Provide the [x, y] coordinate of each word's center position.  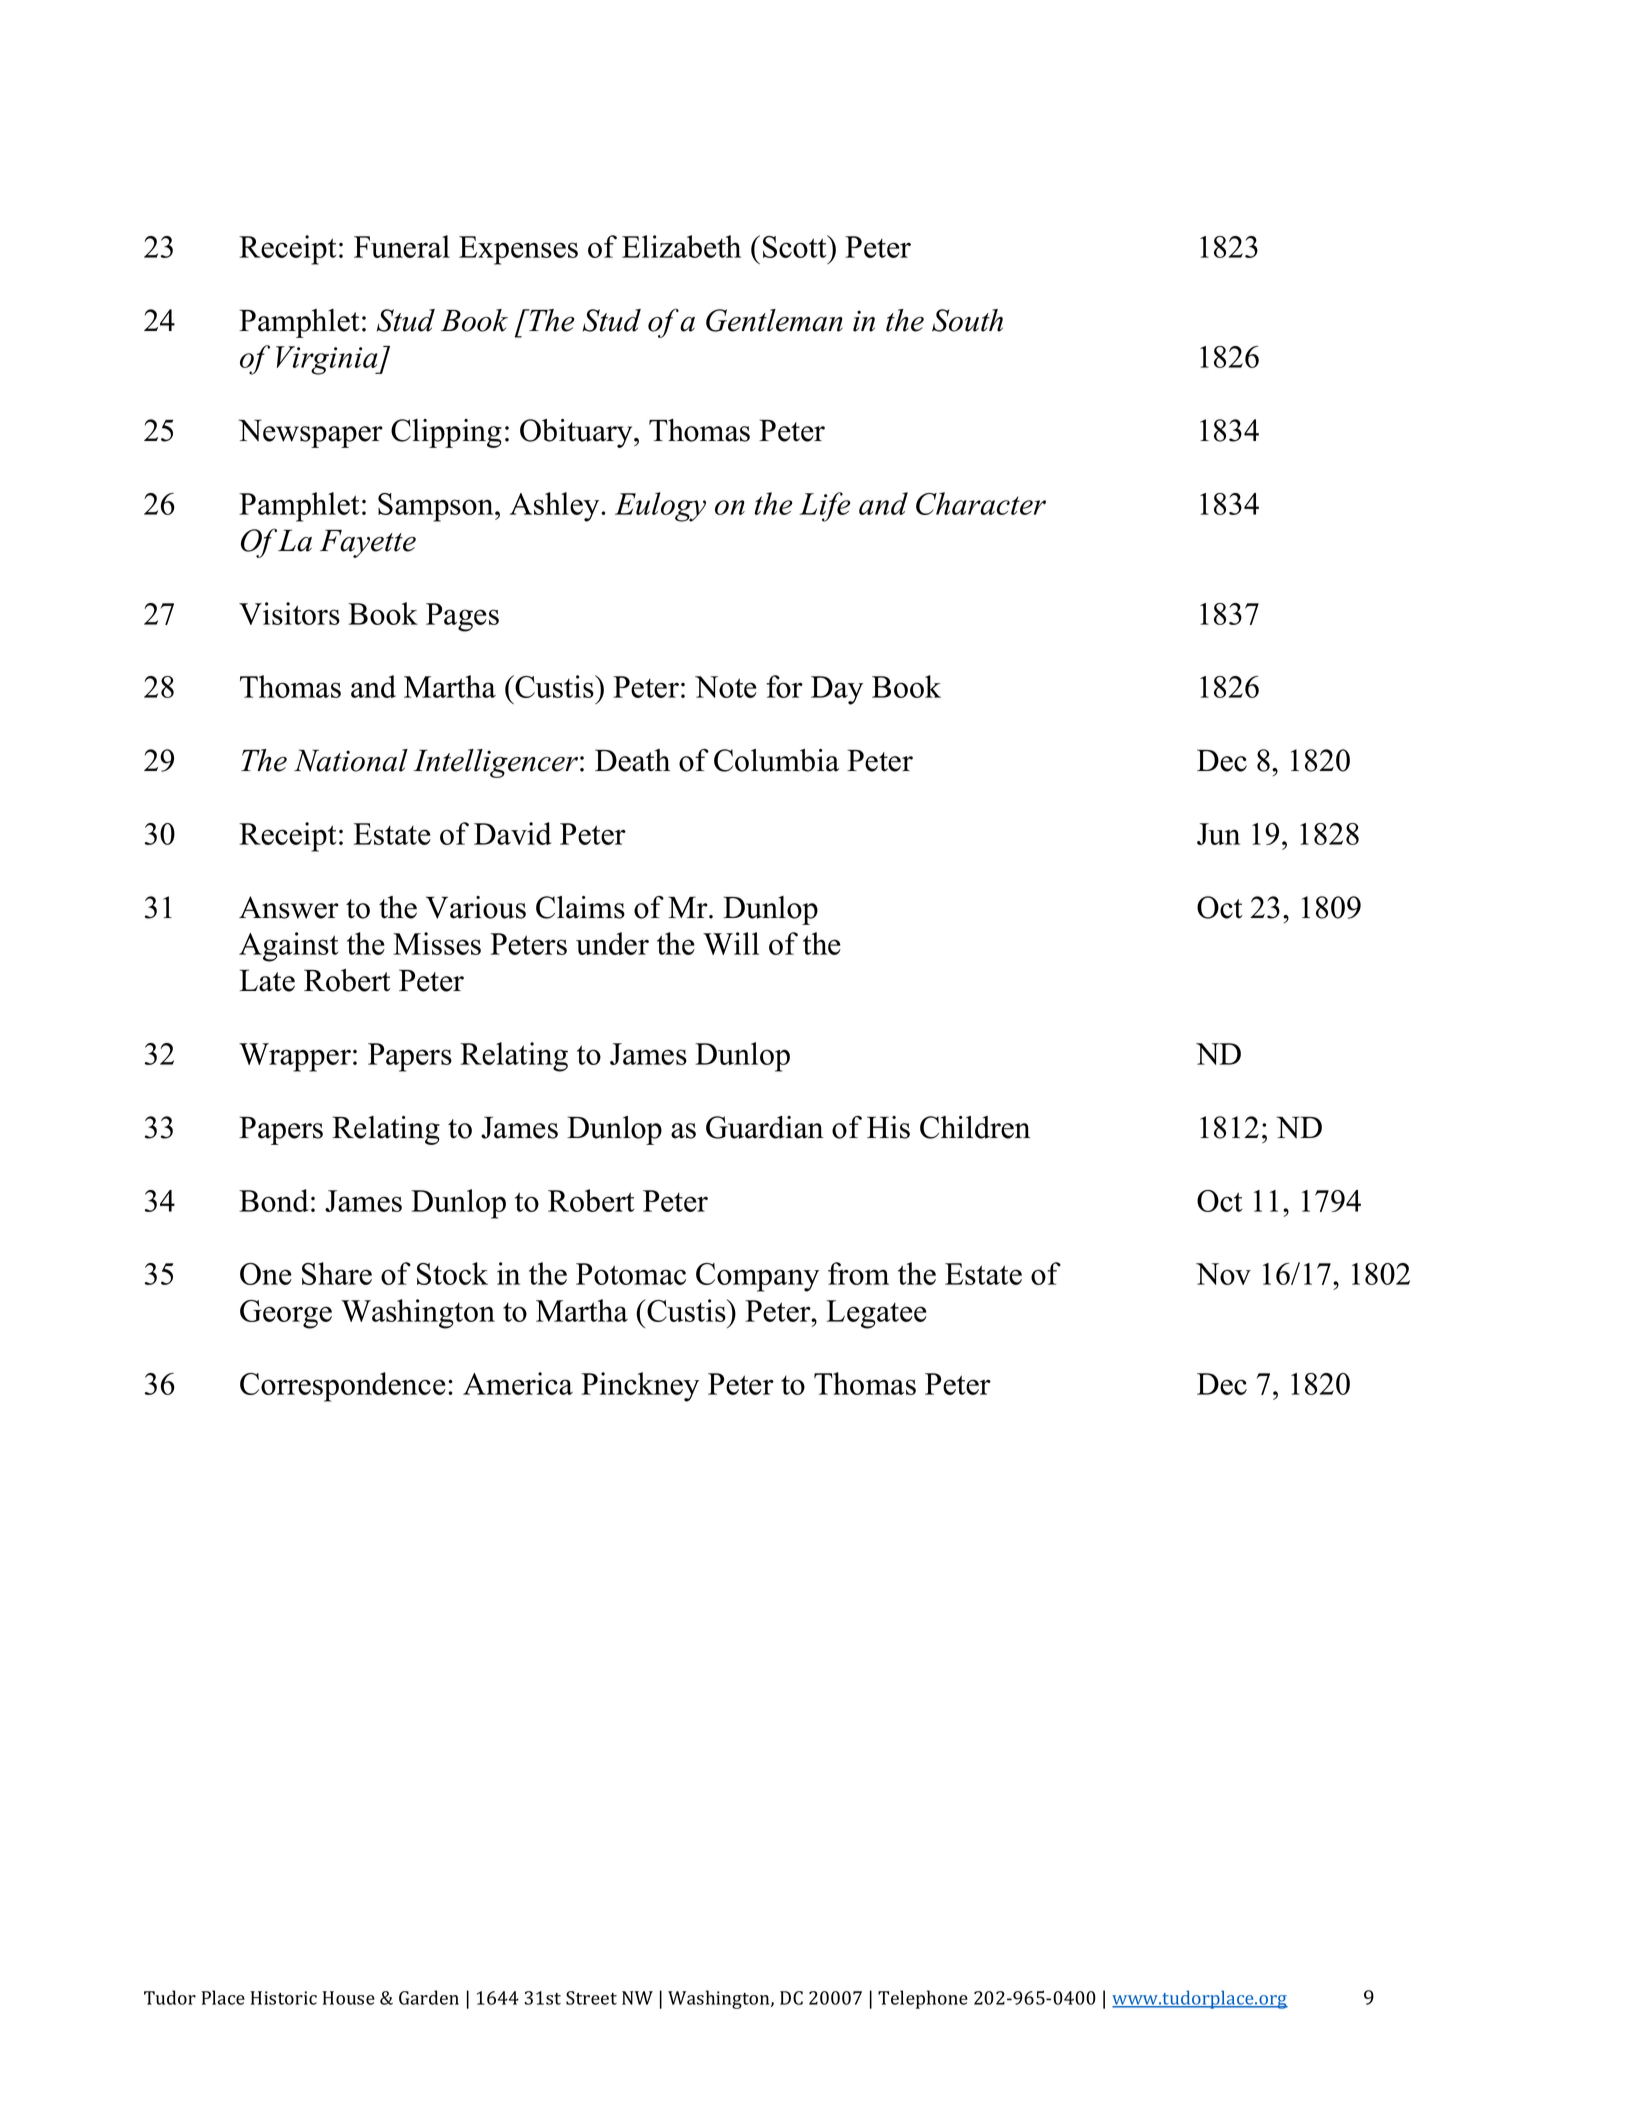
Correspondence [343, 1387]
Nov [1223, 1274]
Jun [1218, 834]
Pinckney [640, 1387]
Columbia [776, 760]
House [349, 1998]
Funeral [402, 246]
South [967, 320]
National [351, 760]
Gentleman [774, 320]
